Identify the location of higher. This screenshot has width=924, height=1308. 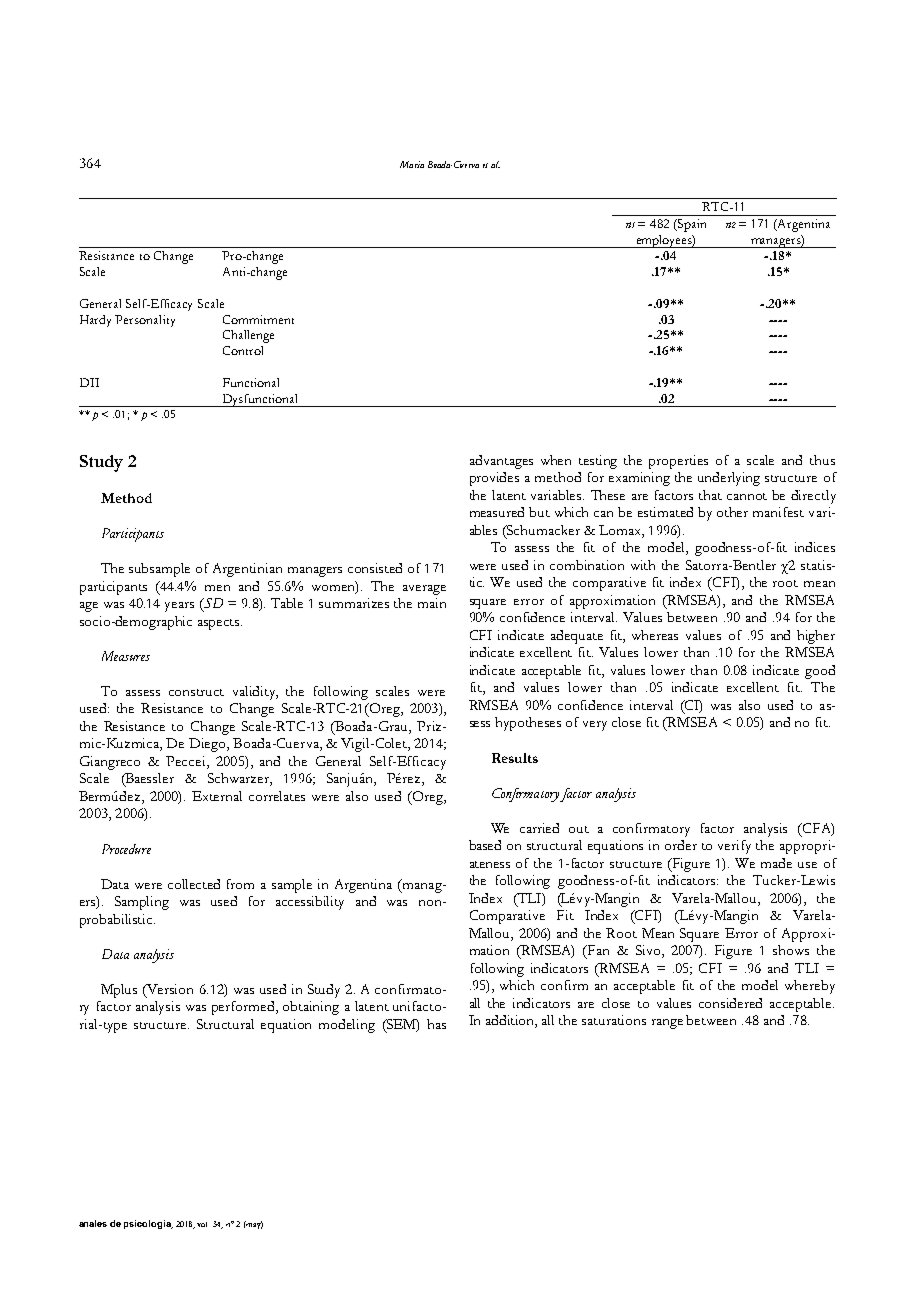
(816, 637).
